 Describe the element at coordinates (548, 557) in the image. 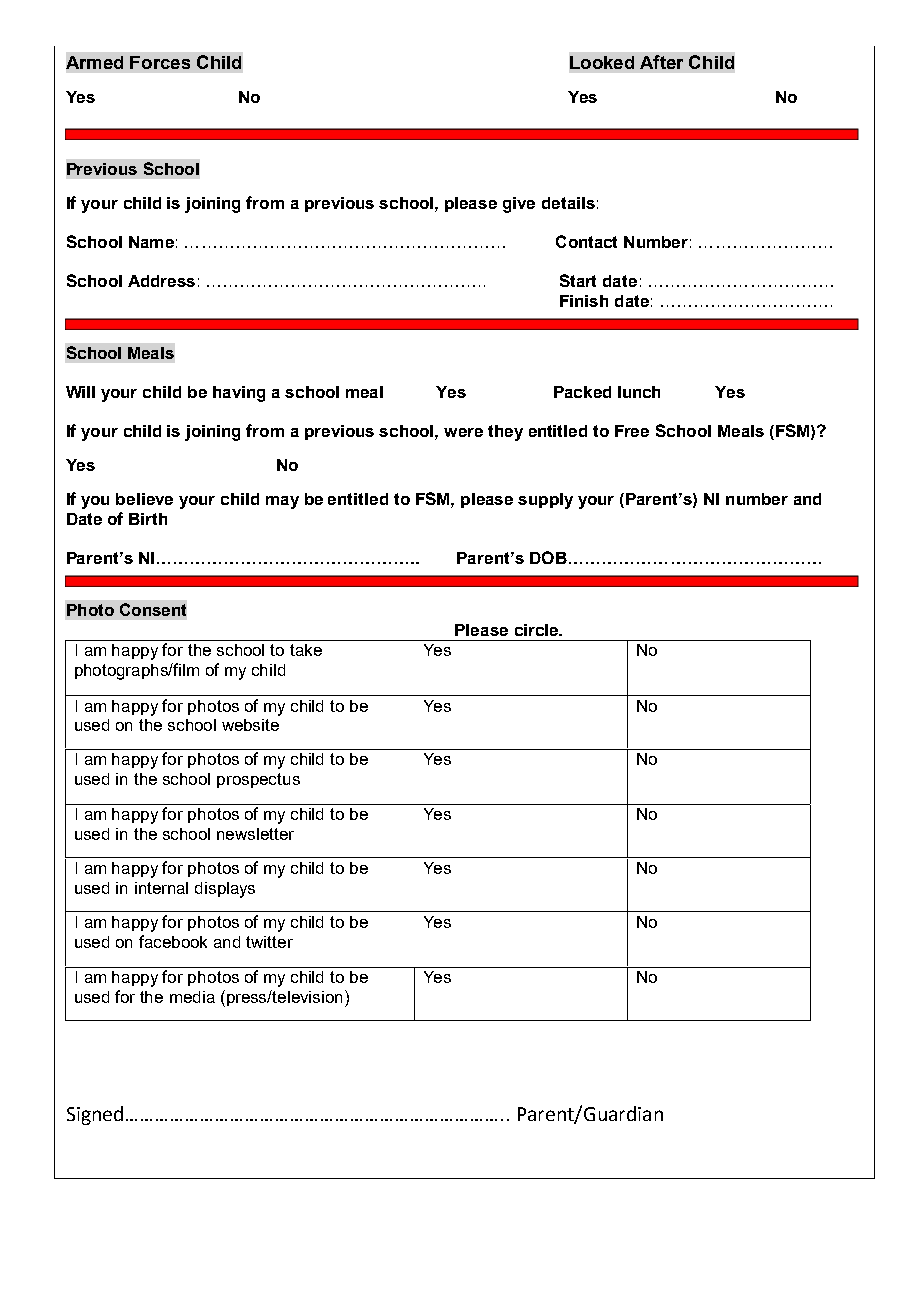

I see `DOB` at that location.
